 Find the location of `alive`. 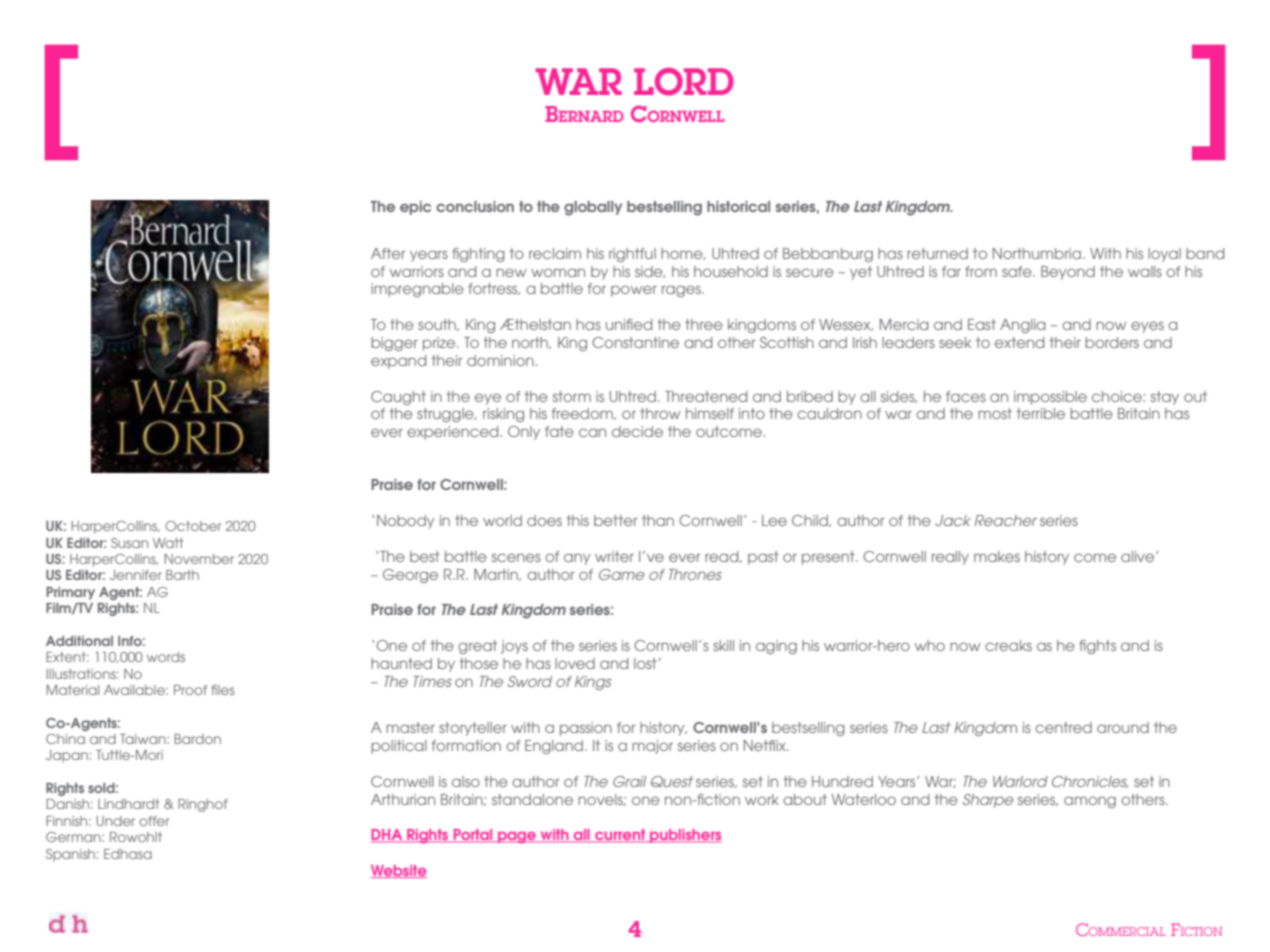

alive is located at coordinates (1139, 556).
